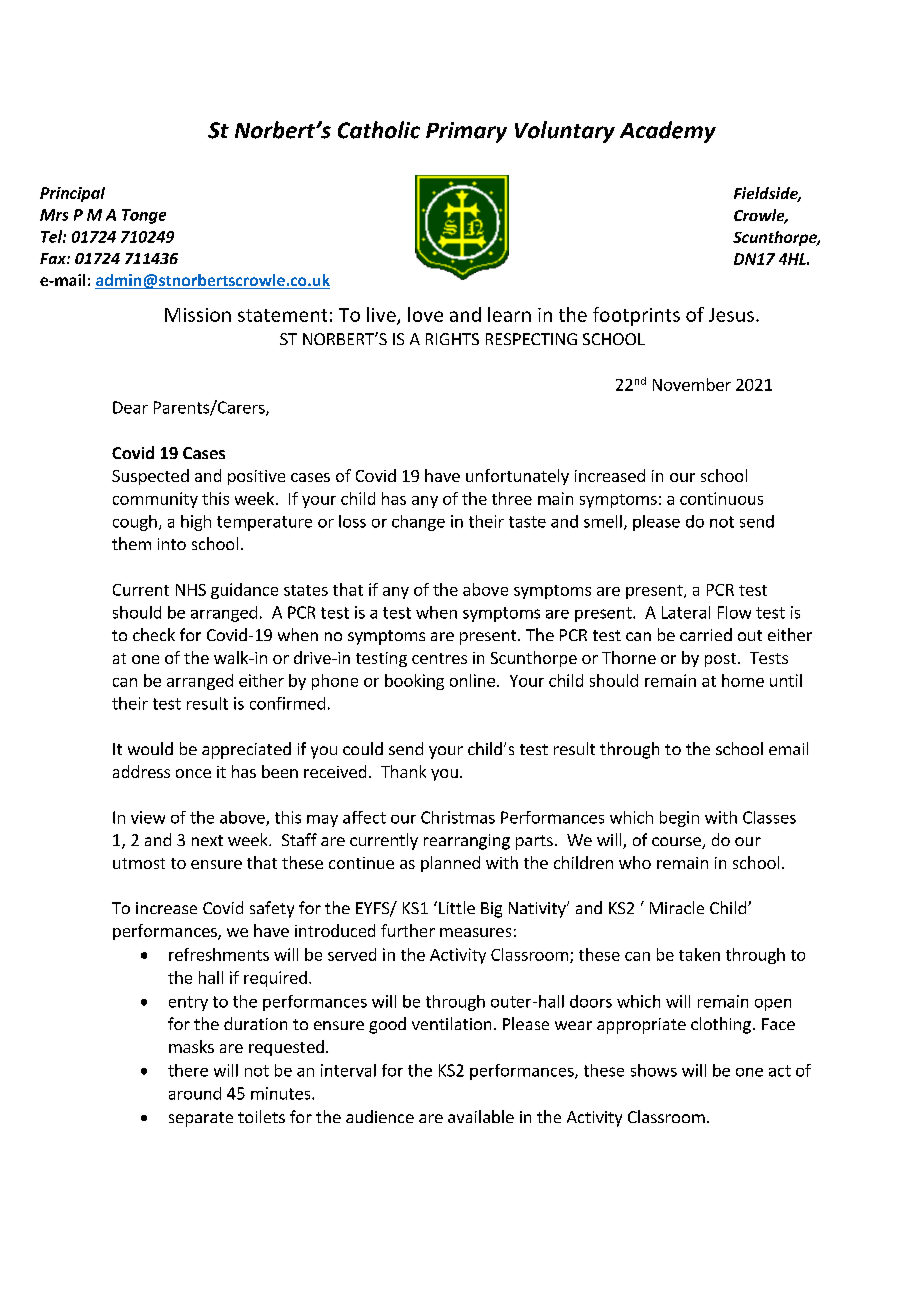 This image has height=1308, width=924. I want to click on Suspected, so click(150, 477).
